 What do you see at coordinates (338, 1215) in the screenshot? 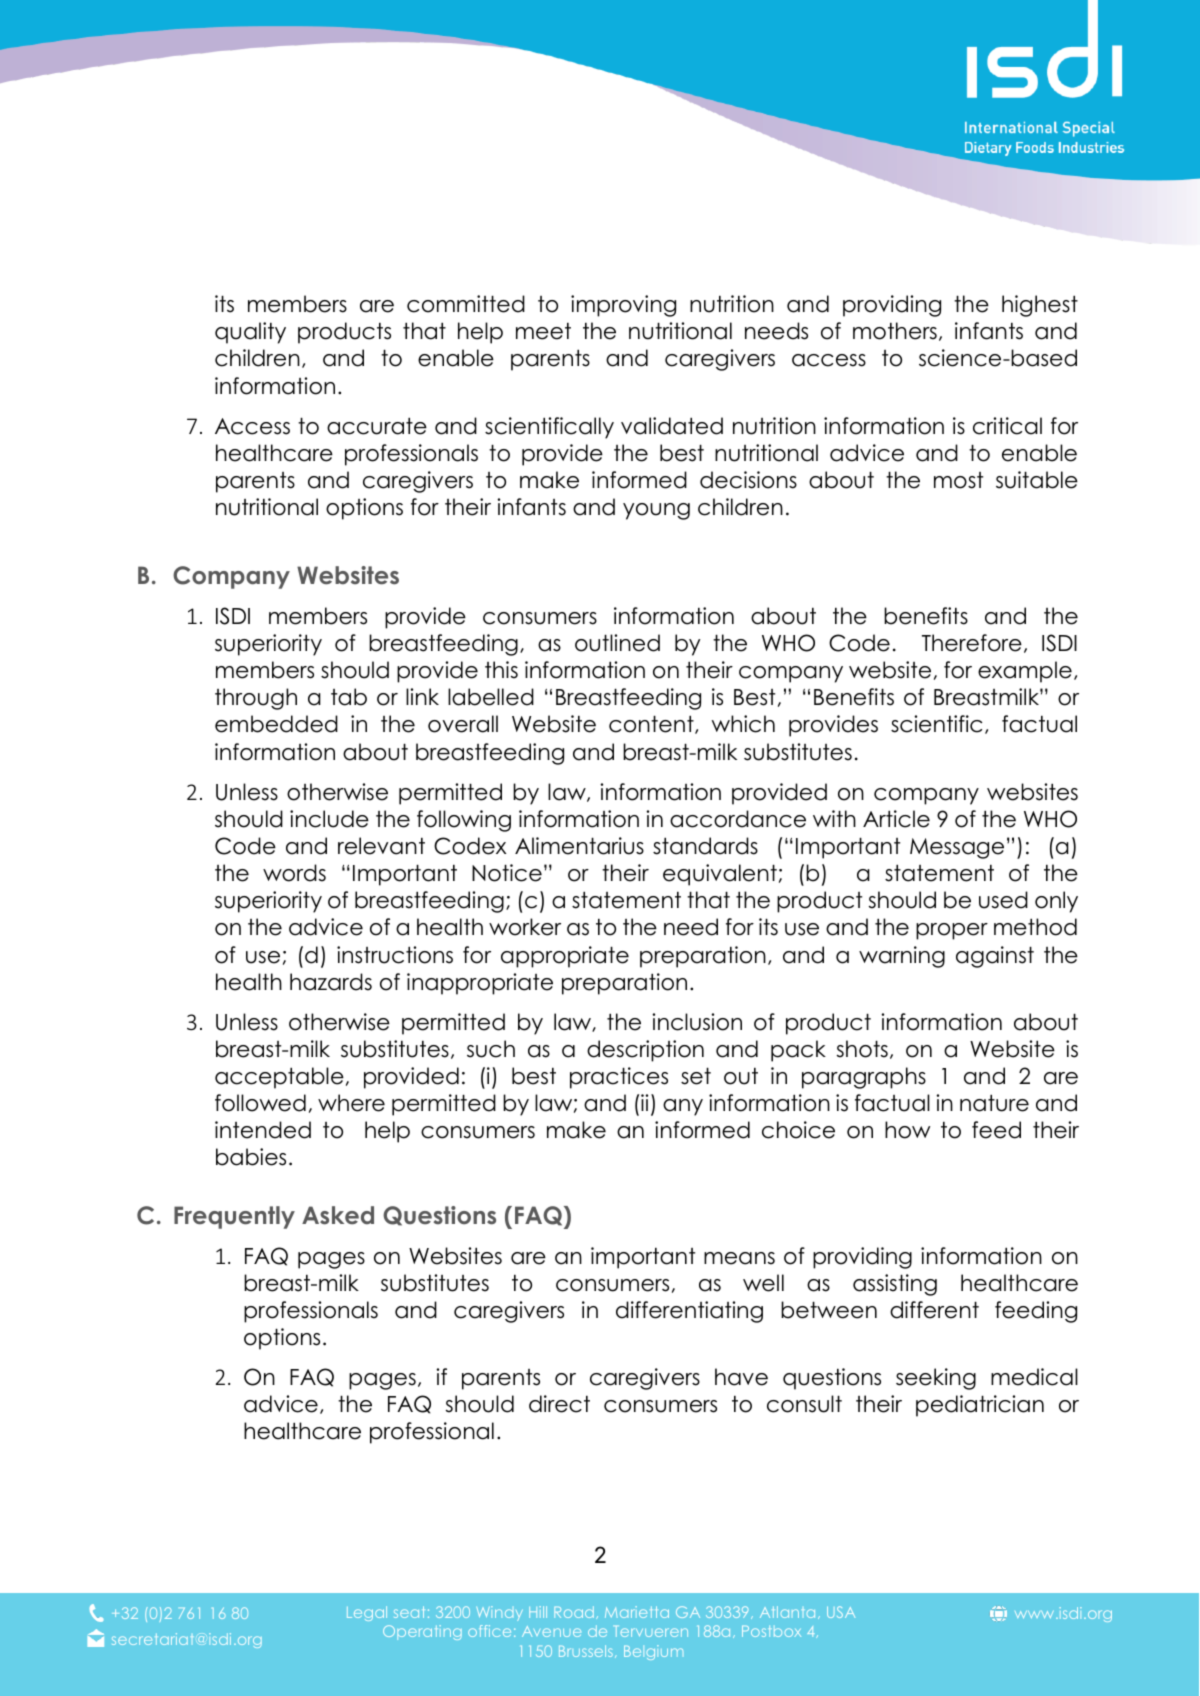
I see `Asked` at bounding box center [338, 1215].
